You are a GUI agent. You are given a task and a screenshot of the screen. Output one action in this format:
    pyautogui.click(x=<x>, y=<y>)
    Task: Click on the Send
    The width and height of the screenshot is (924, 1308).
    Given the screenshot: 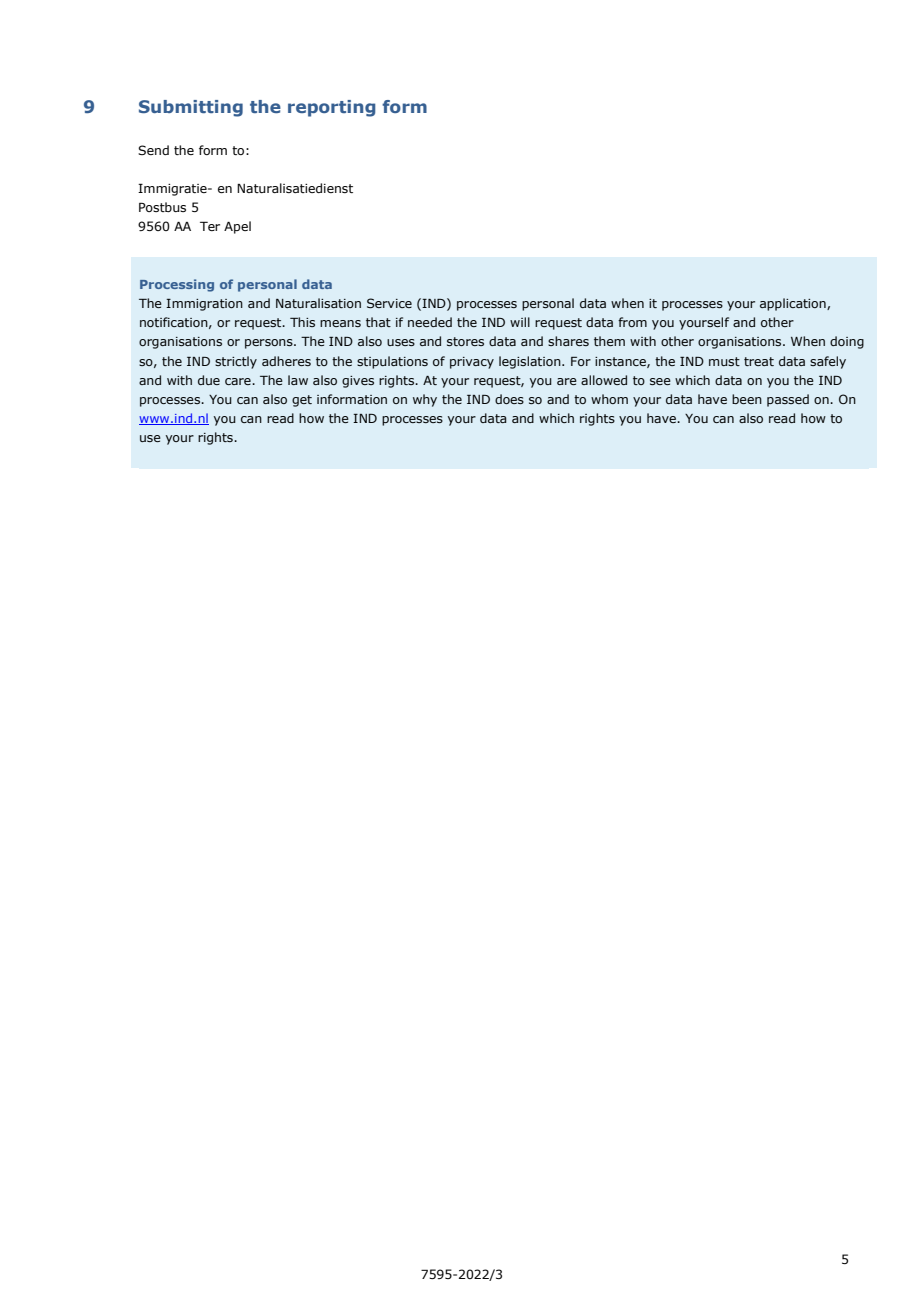 What is the action you would take?
    pyautogui.click(x=153, y=150)
